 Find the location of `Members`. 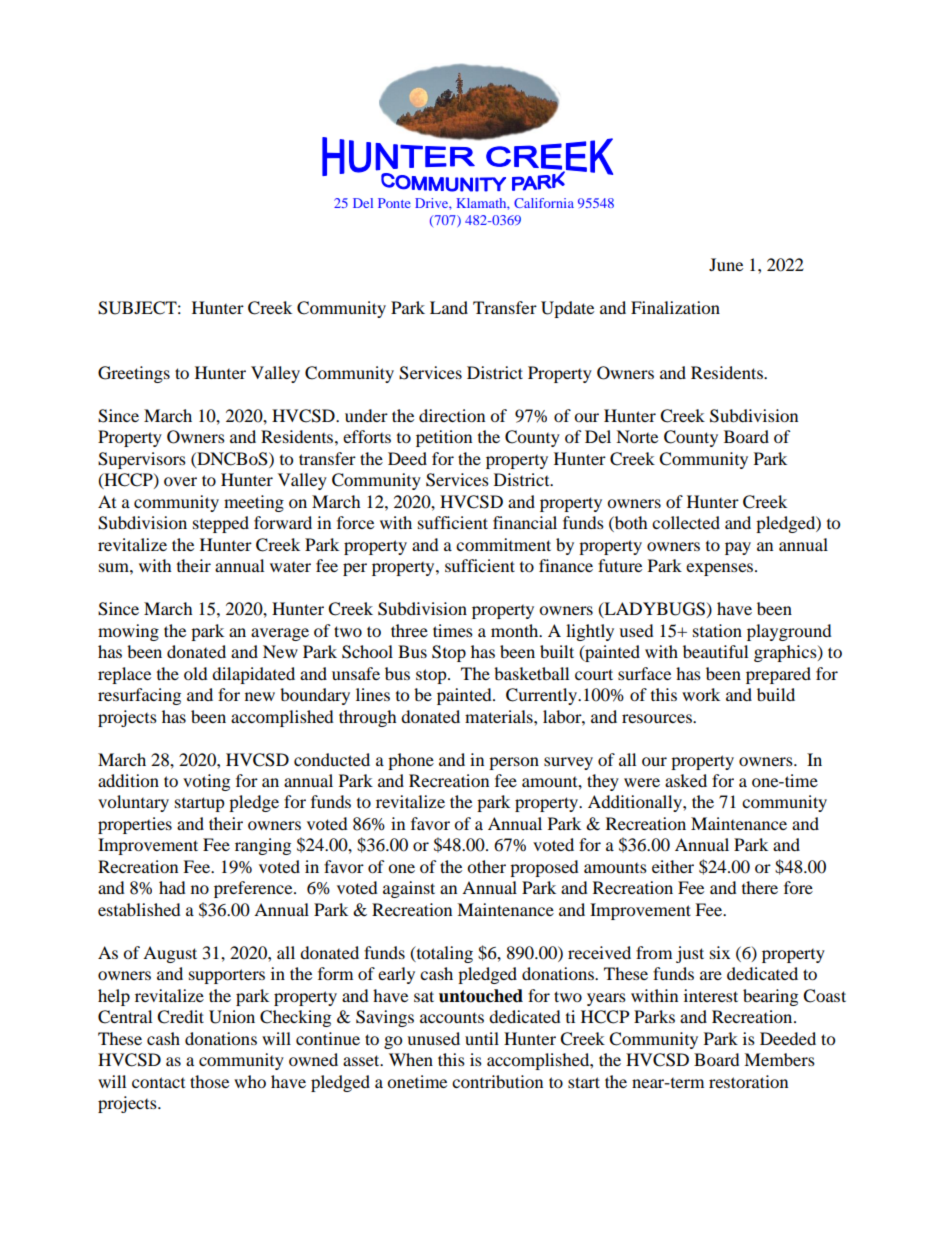

Members is located at coordinates (779, 1059).
